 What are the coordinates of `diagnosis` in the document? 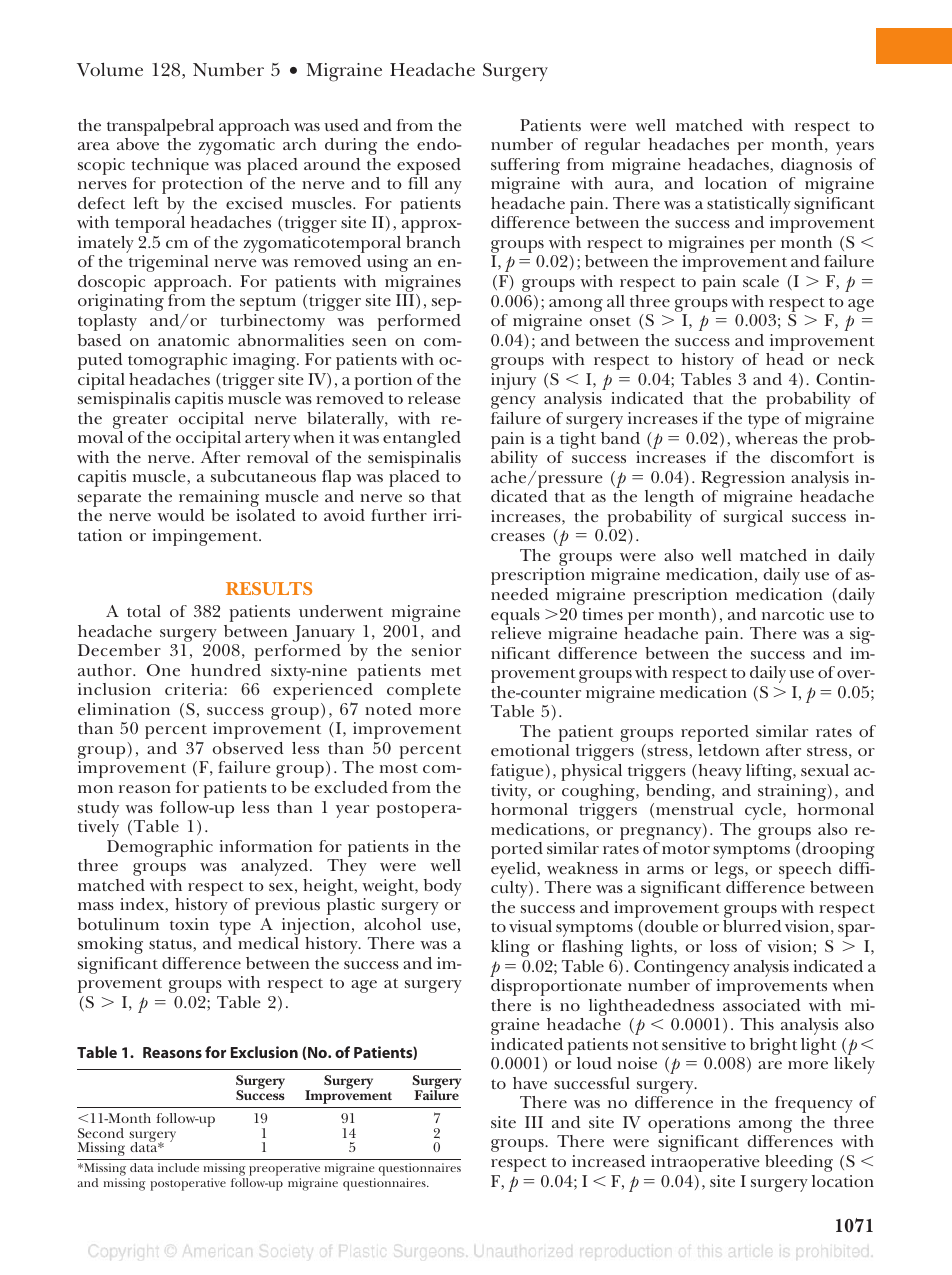 It's located at (816, 166).
